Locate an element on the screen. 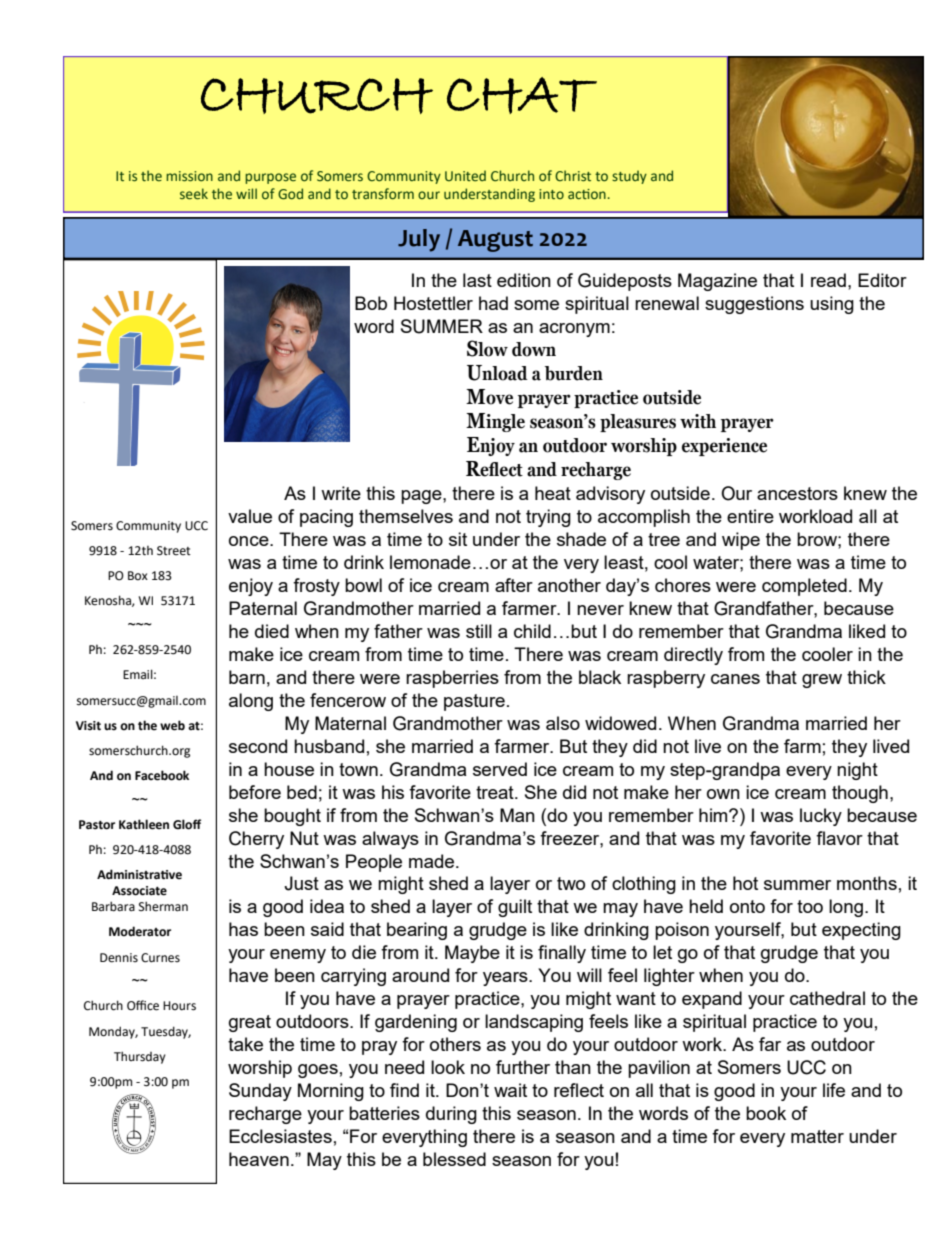 This screenshot has height=1233, width=952. completed is located at coordinates (804, 587).
